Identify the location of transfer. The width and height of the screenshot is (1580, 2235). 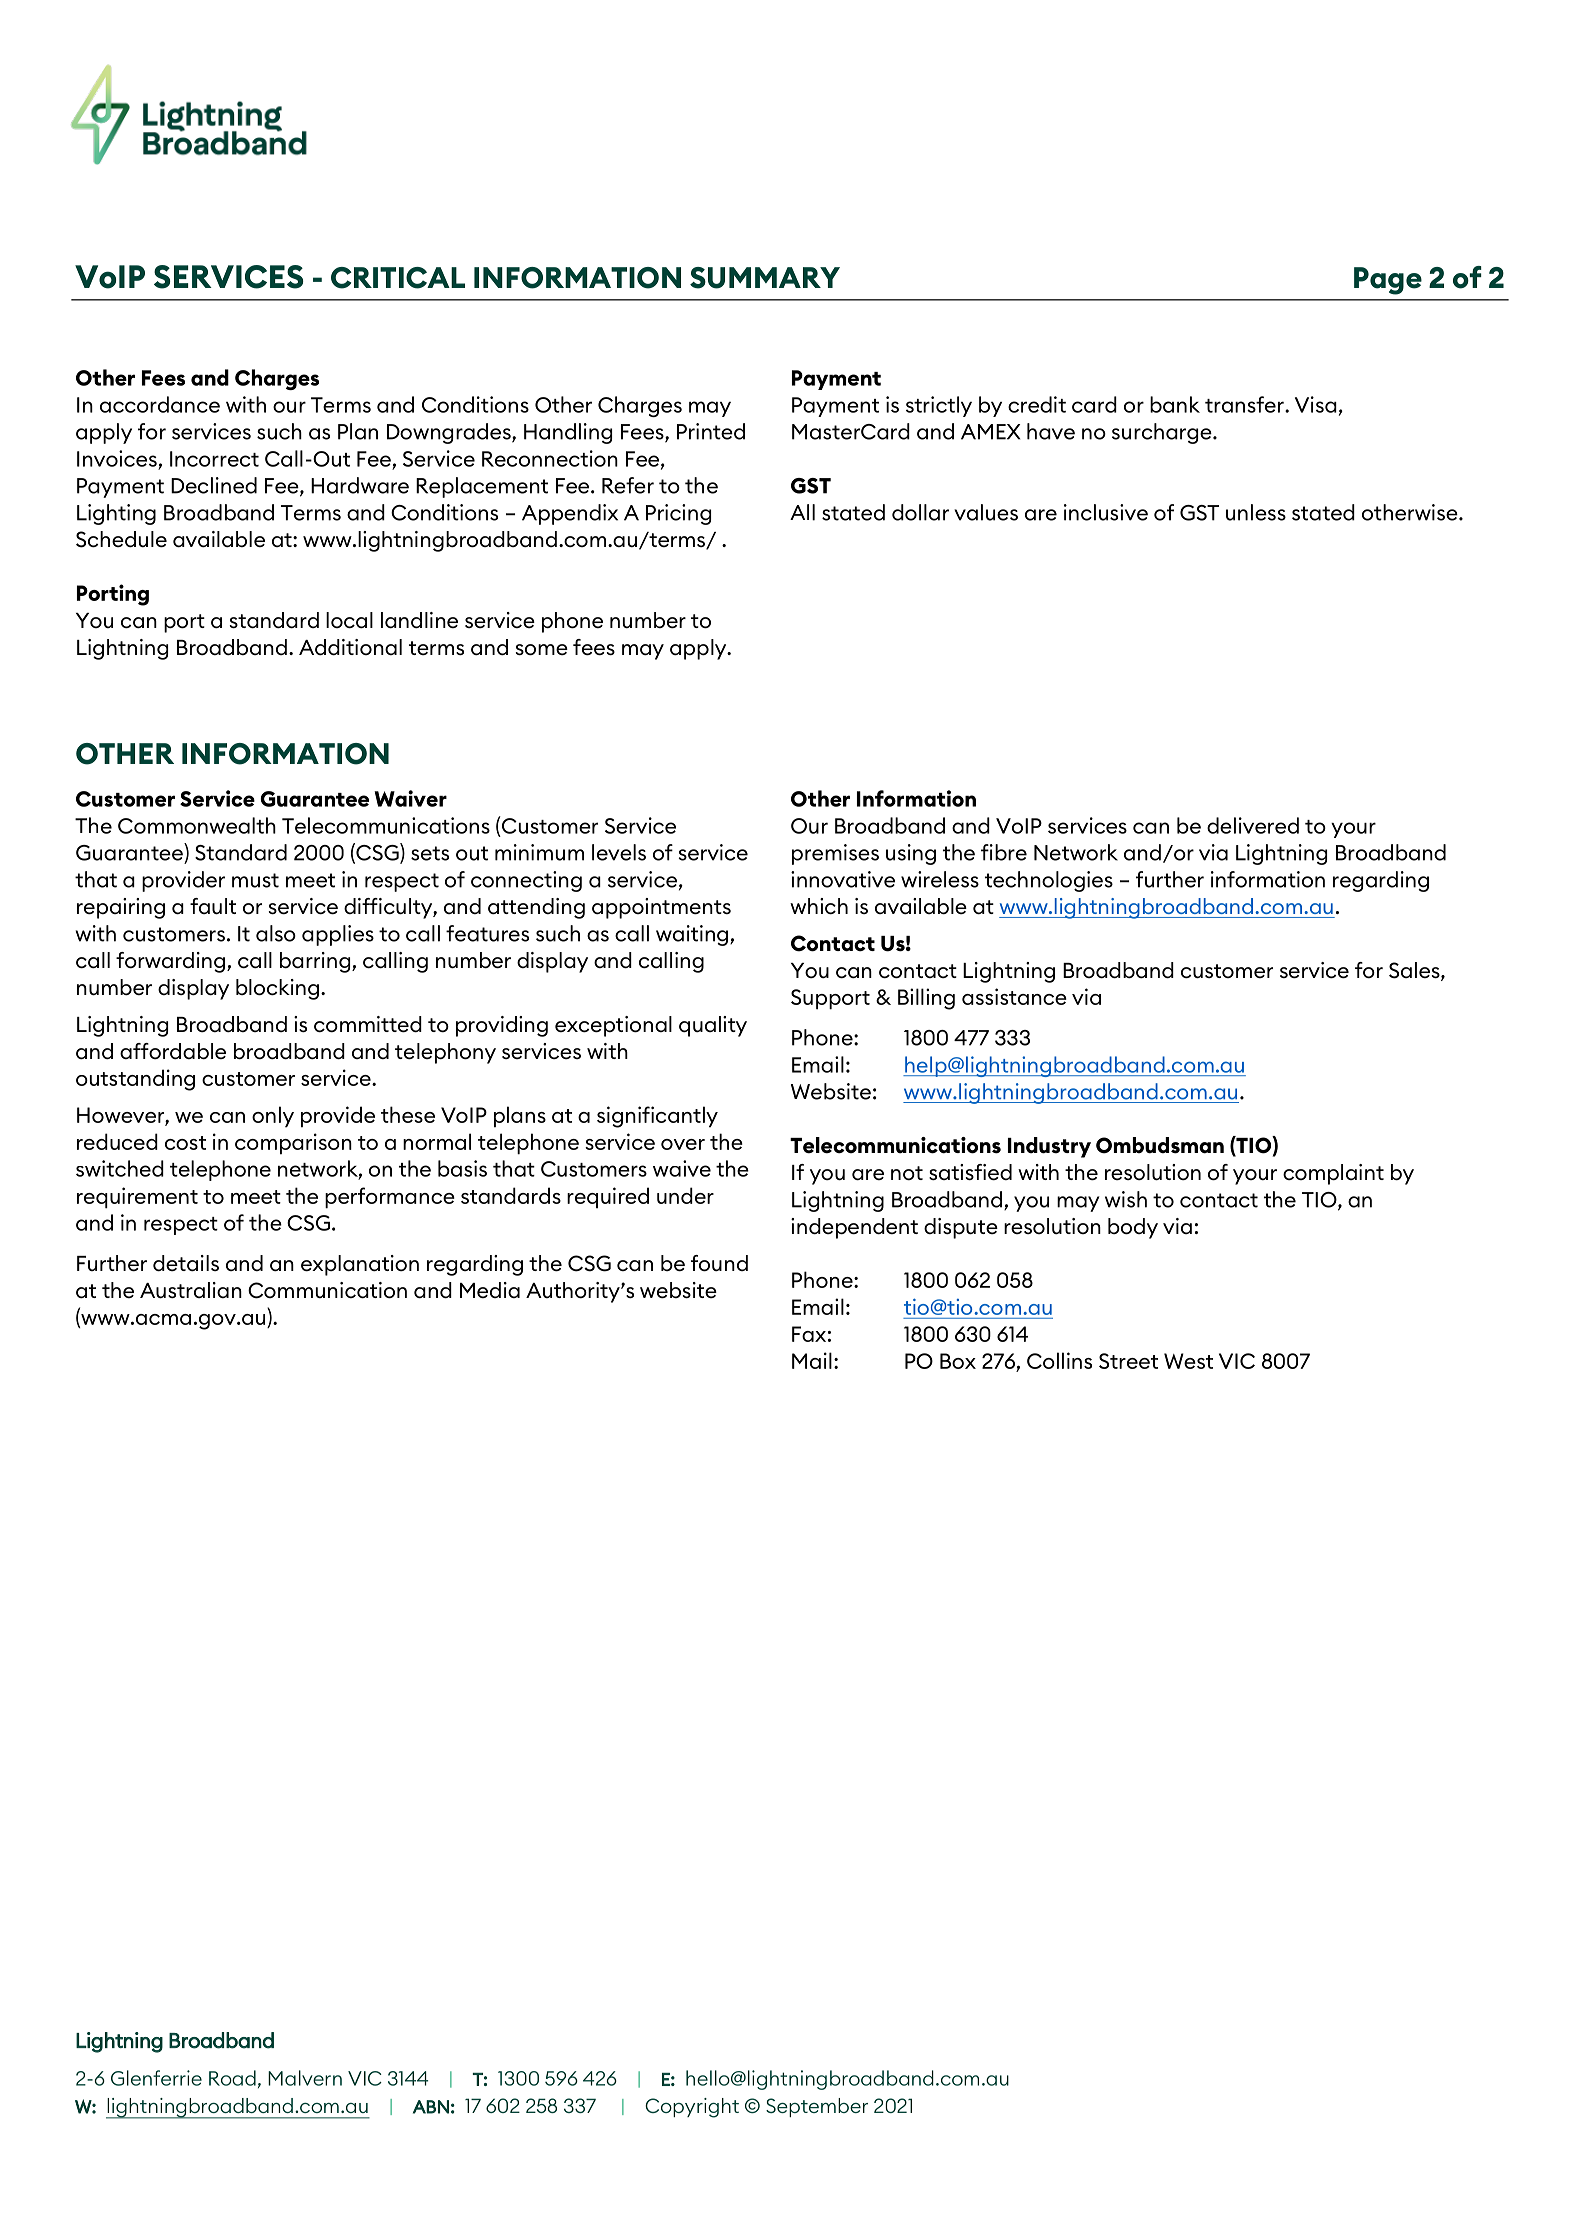
(1245, 404).
